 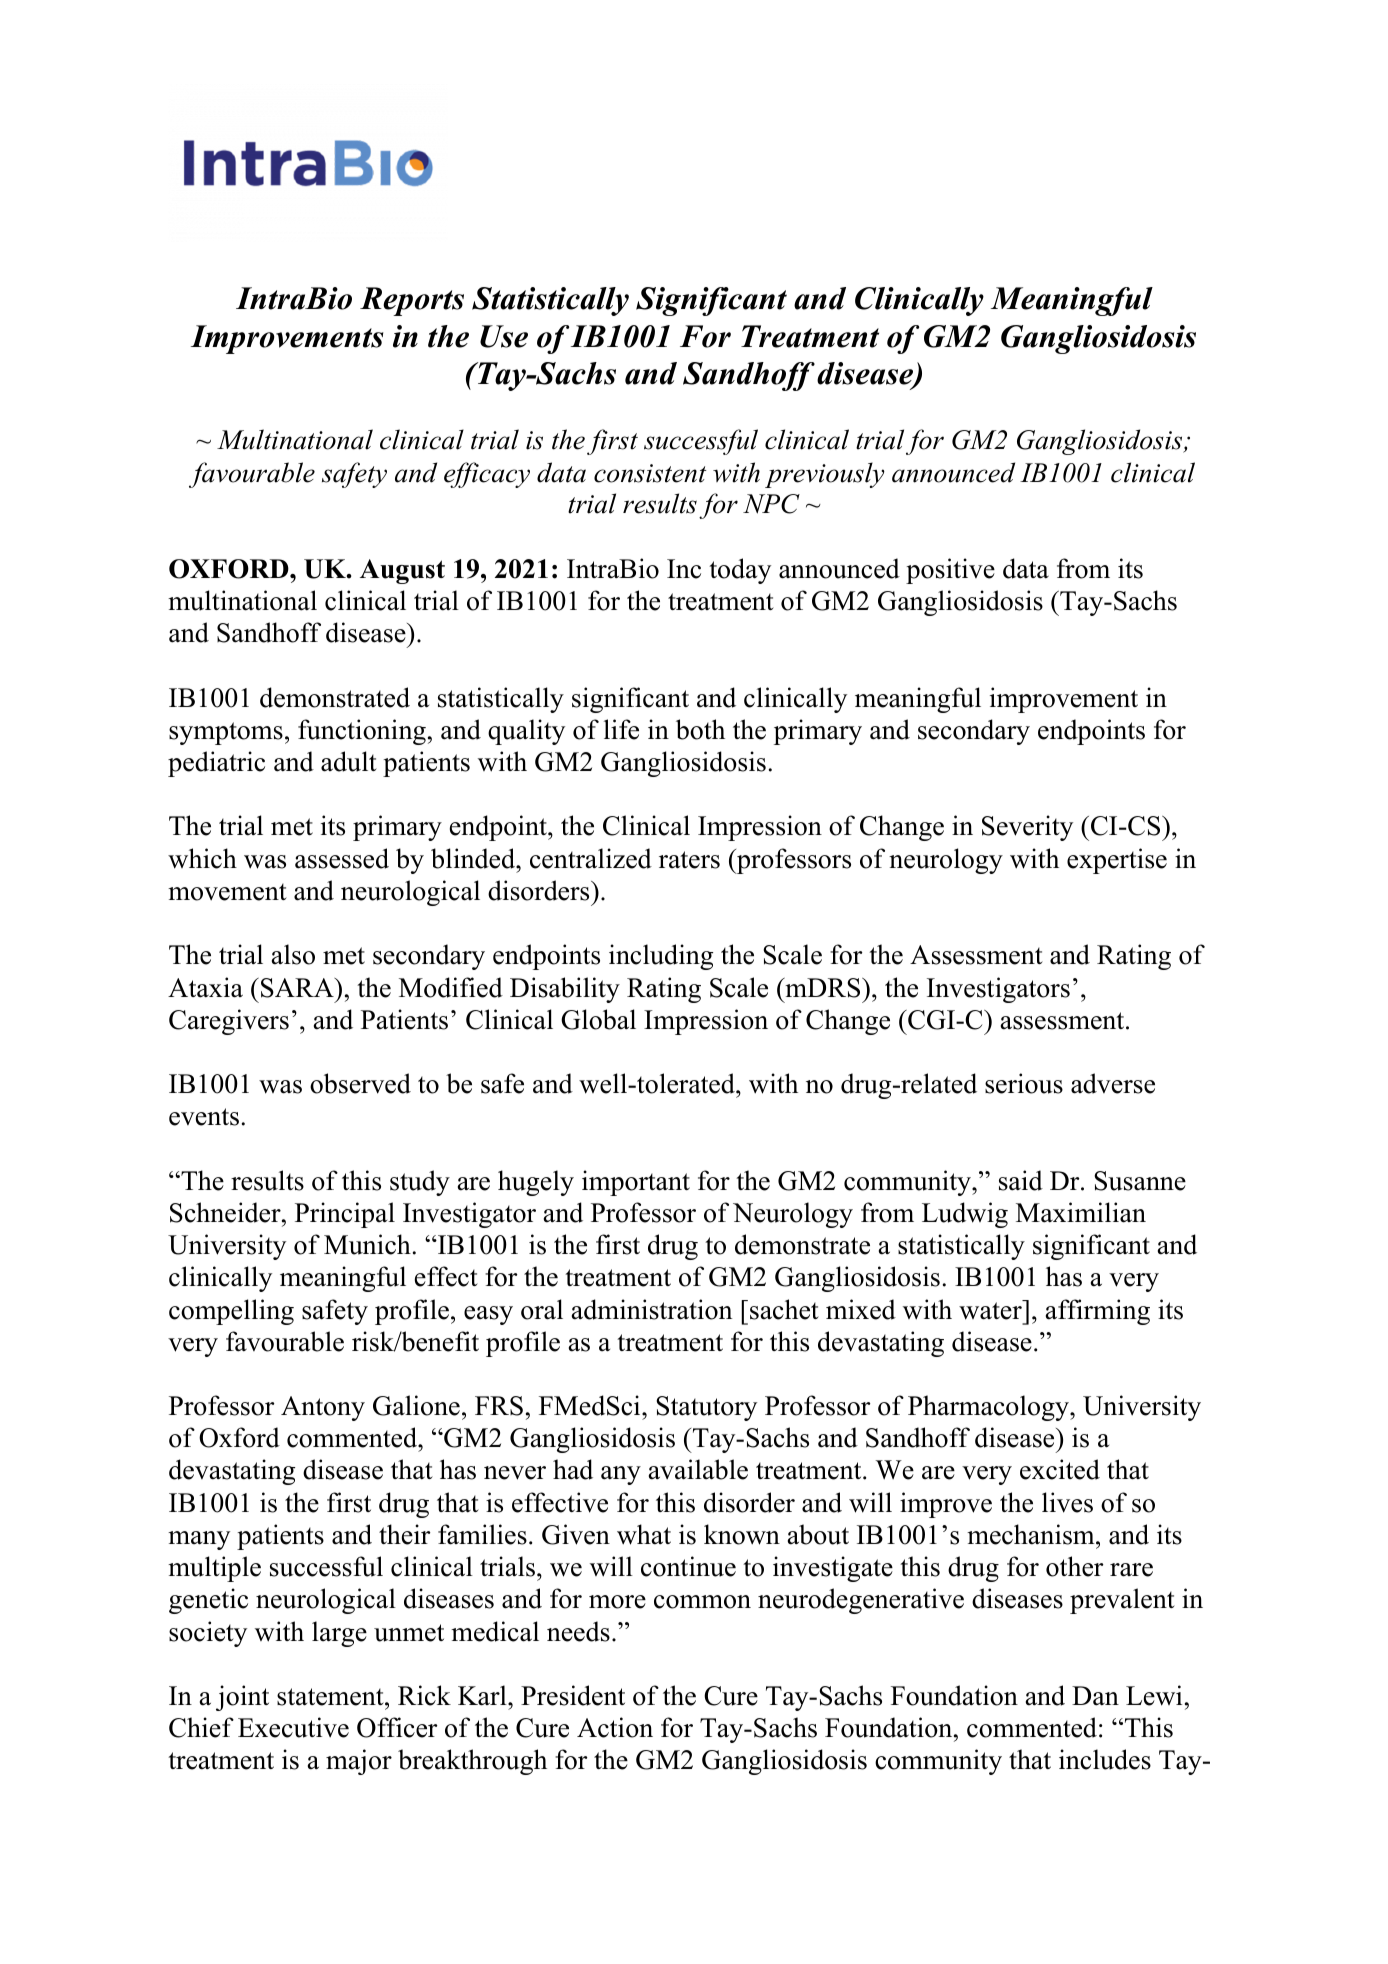 What do you see at coordinates (650, 473) in the page?
I see `consistent` at bounding box center [650, 473].
